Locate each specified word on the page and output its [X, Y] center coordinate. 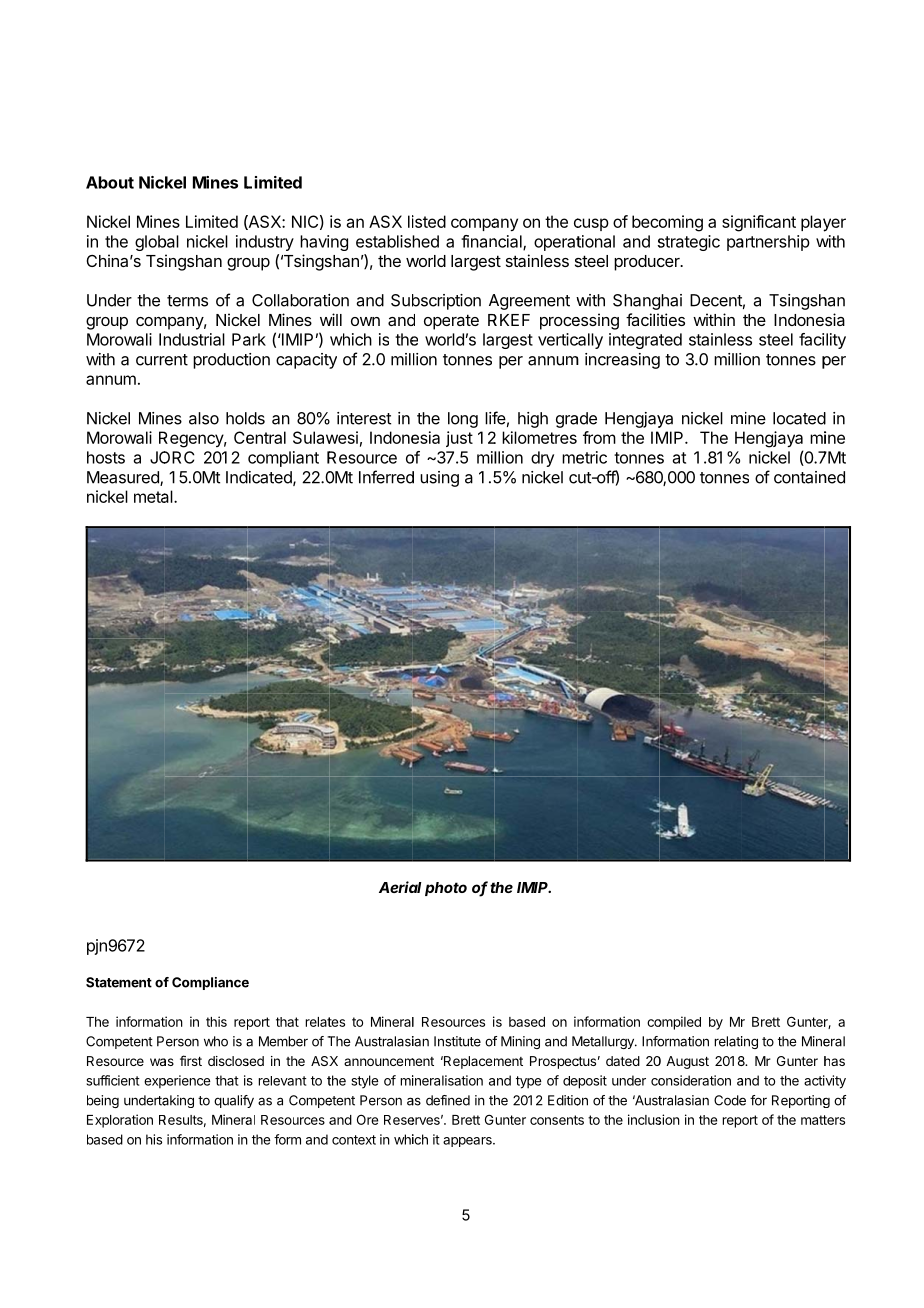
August [687, 1062]
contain [800, 477]
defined [448, 1100]
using [439, 479]
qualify [234, 1101]
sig [732, 223]
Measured [124, 478]
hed [425, 241]
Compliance [210, 983]
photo [446, 889]
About [110, 182]
